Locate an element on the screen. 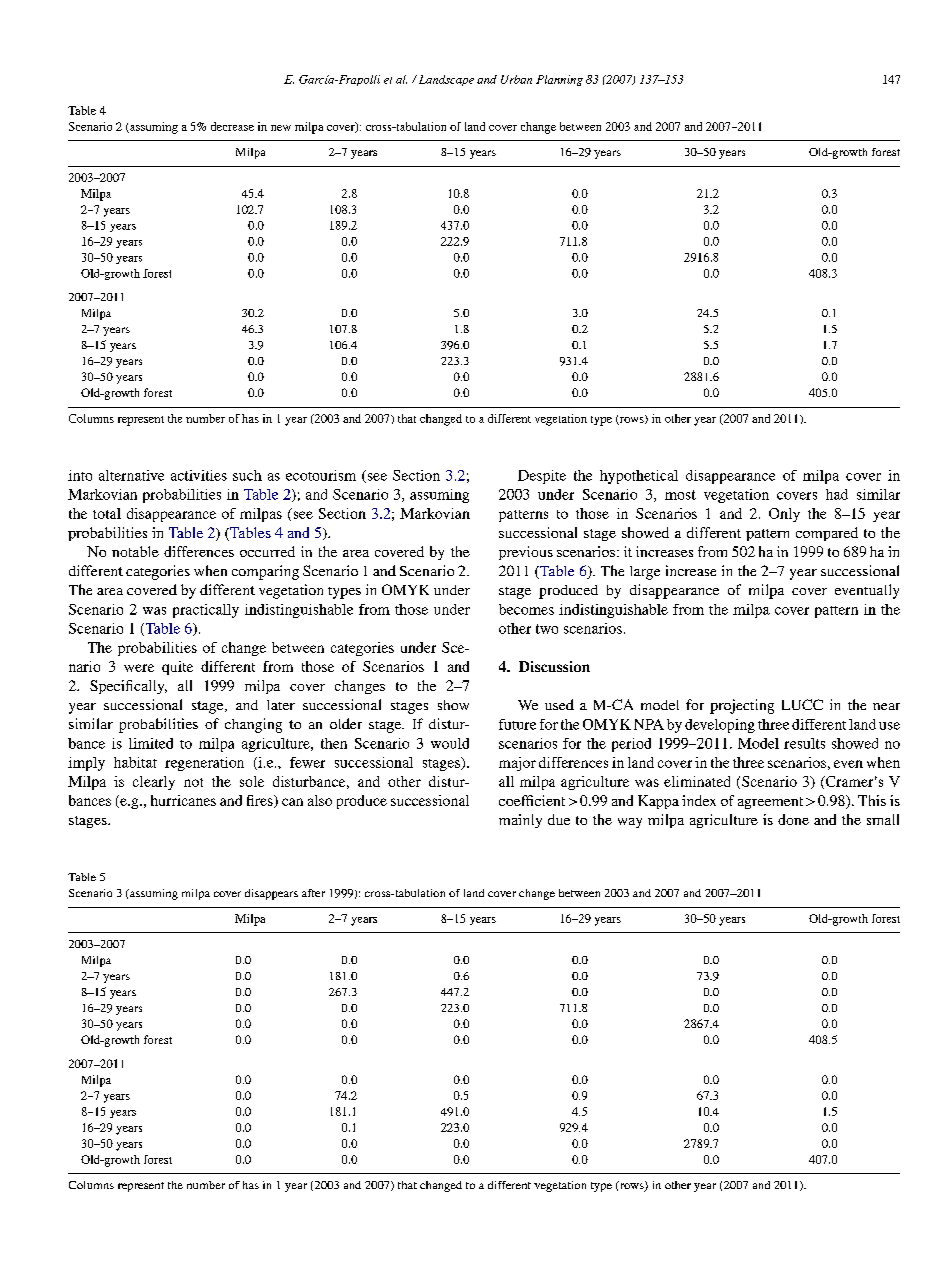 This screenshot has width=952, height=1271. compared is located at coordinates (827, 534).
